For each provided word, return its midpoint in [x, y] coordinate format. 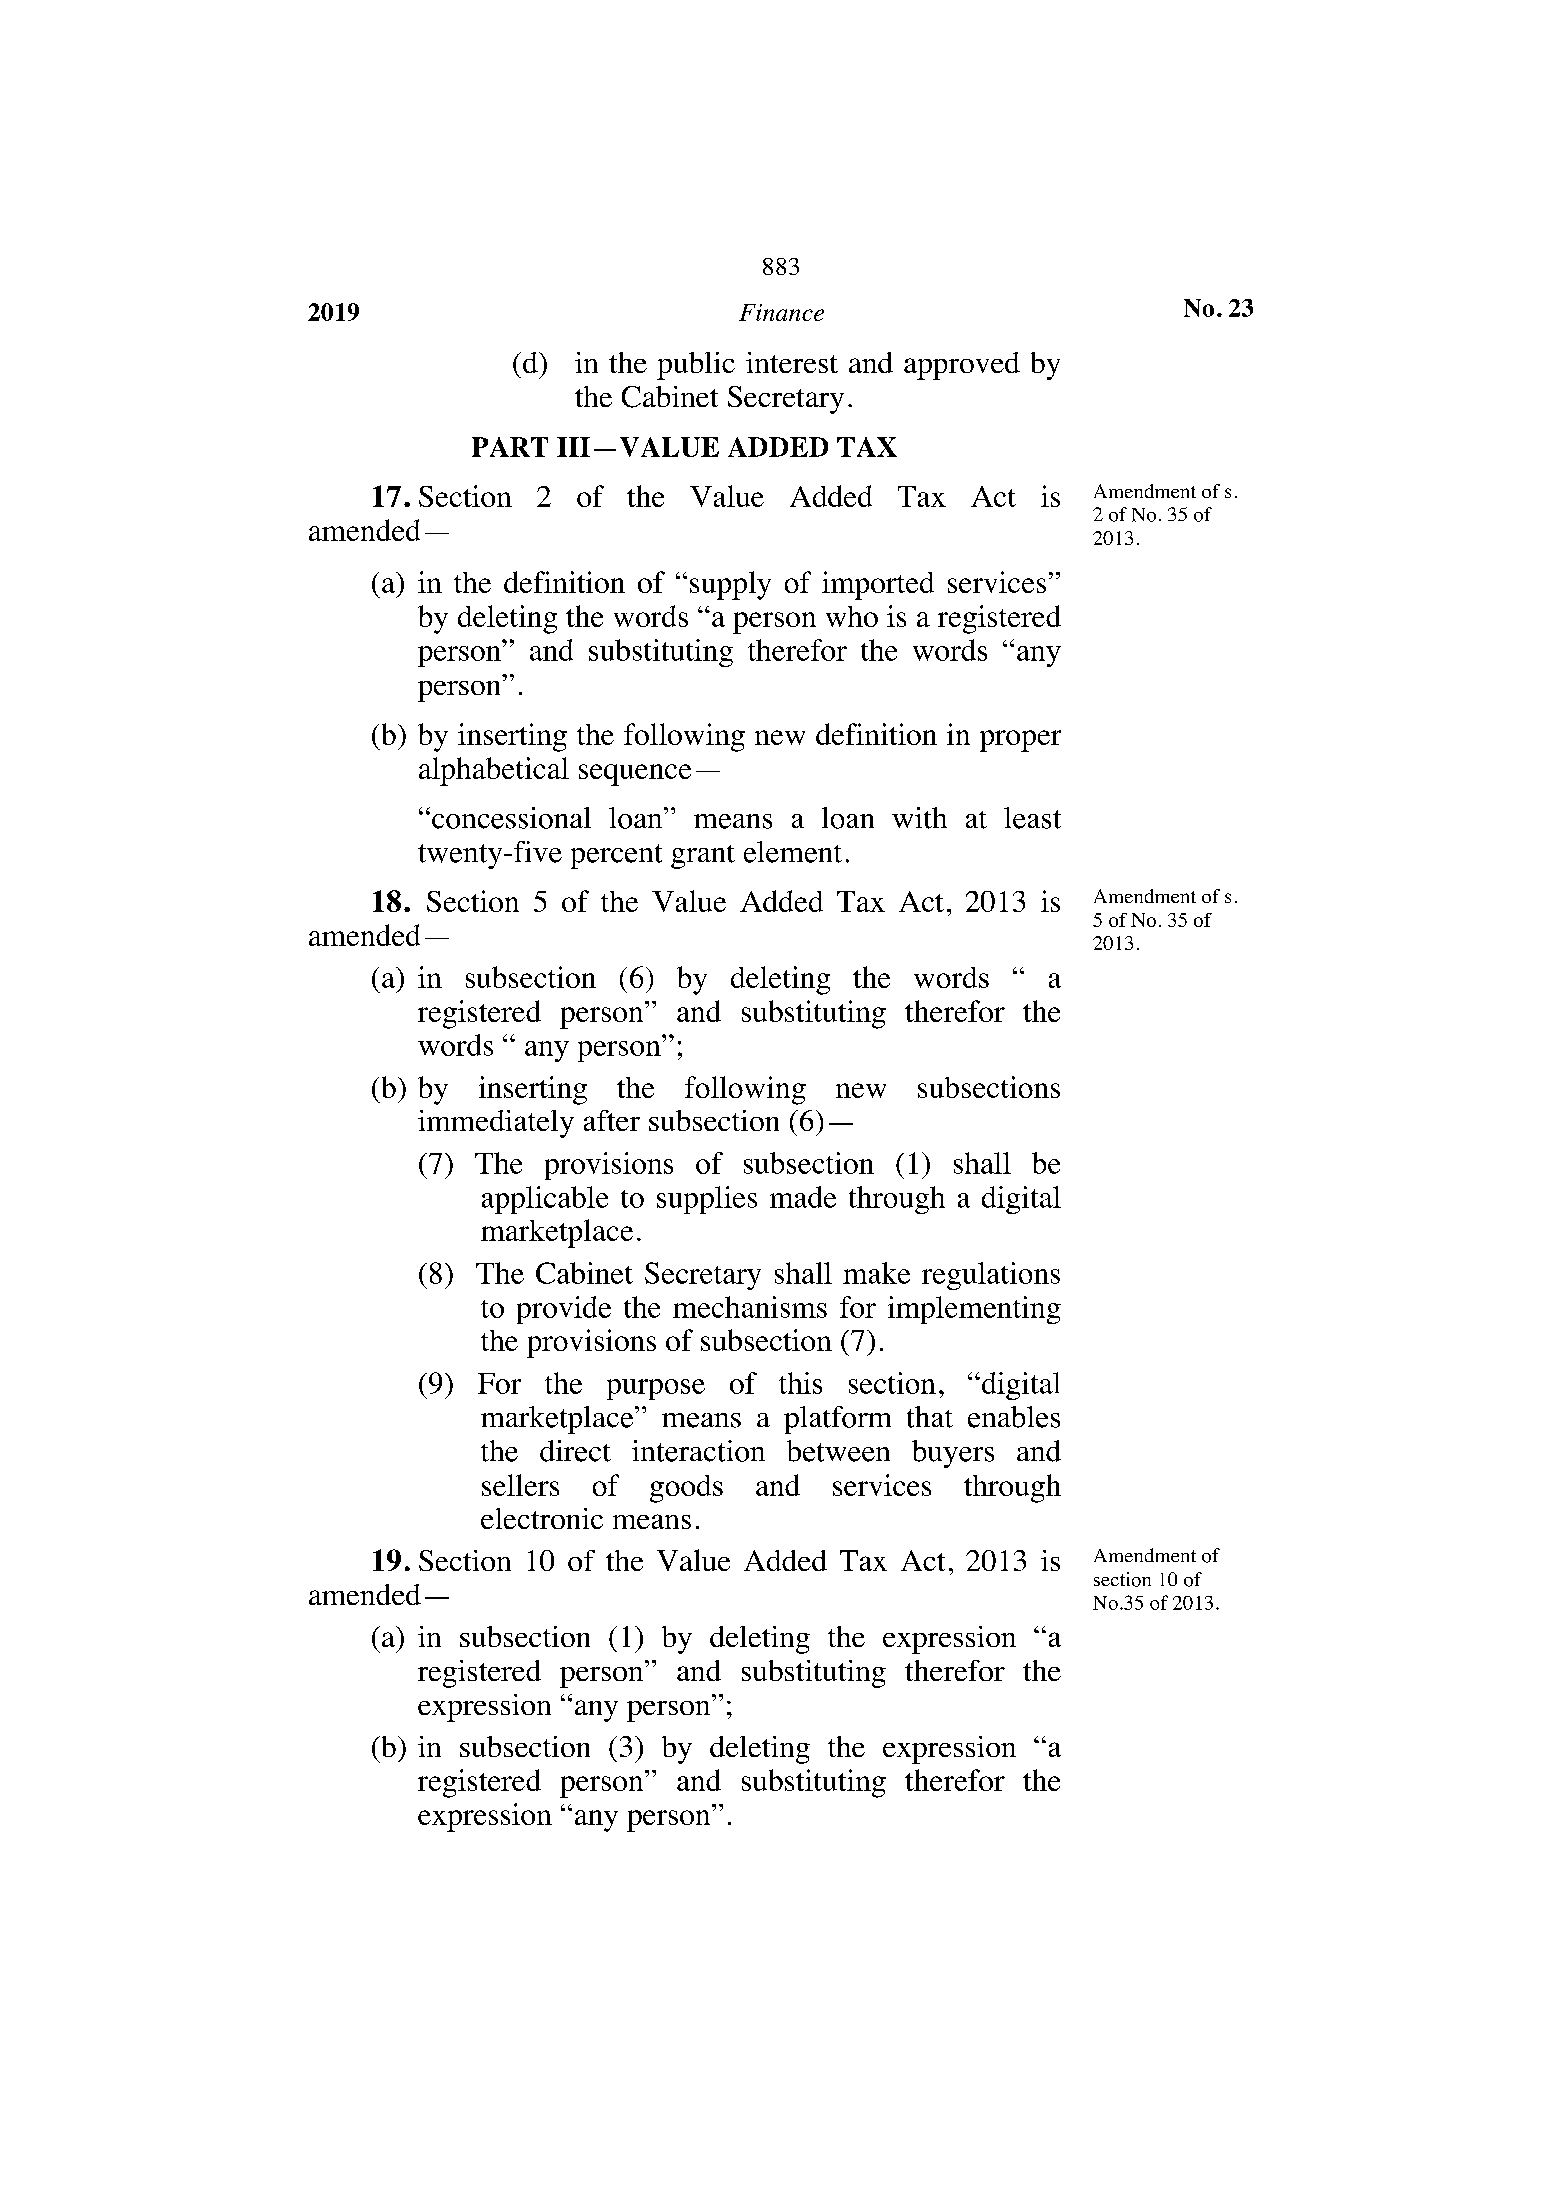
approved [962, 366]
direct [575, 1451]
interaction [698, 1451]
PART [510, 447]
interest [792, 362]
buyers [953, 1454]
